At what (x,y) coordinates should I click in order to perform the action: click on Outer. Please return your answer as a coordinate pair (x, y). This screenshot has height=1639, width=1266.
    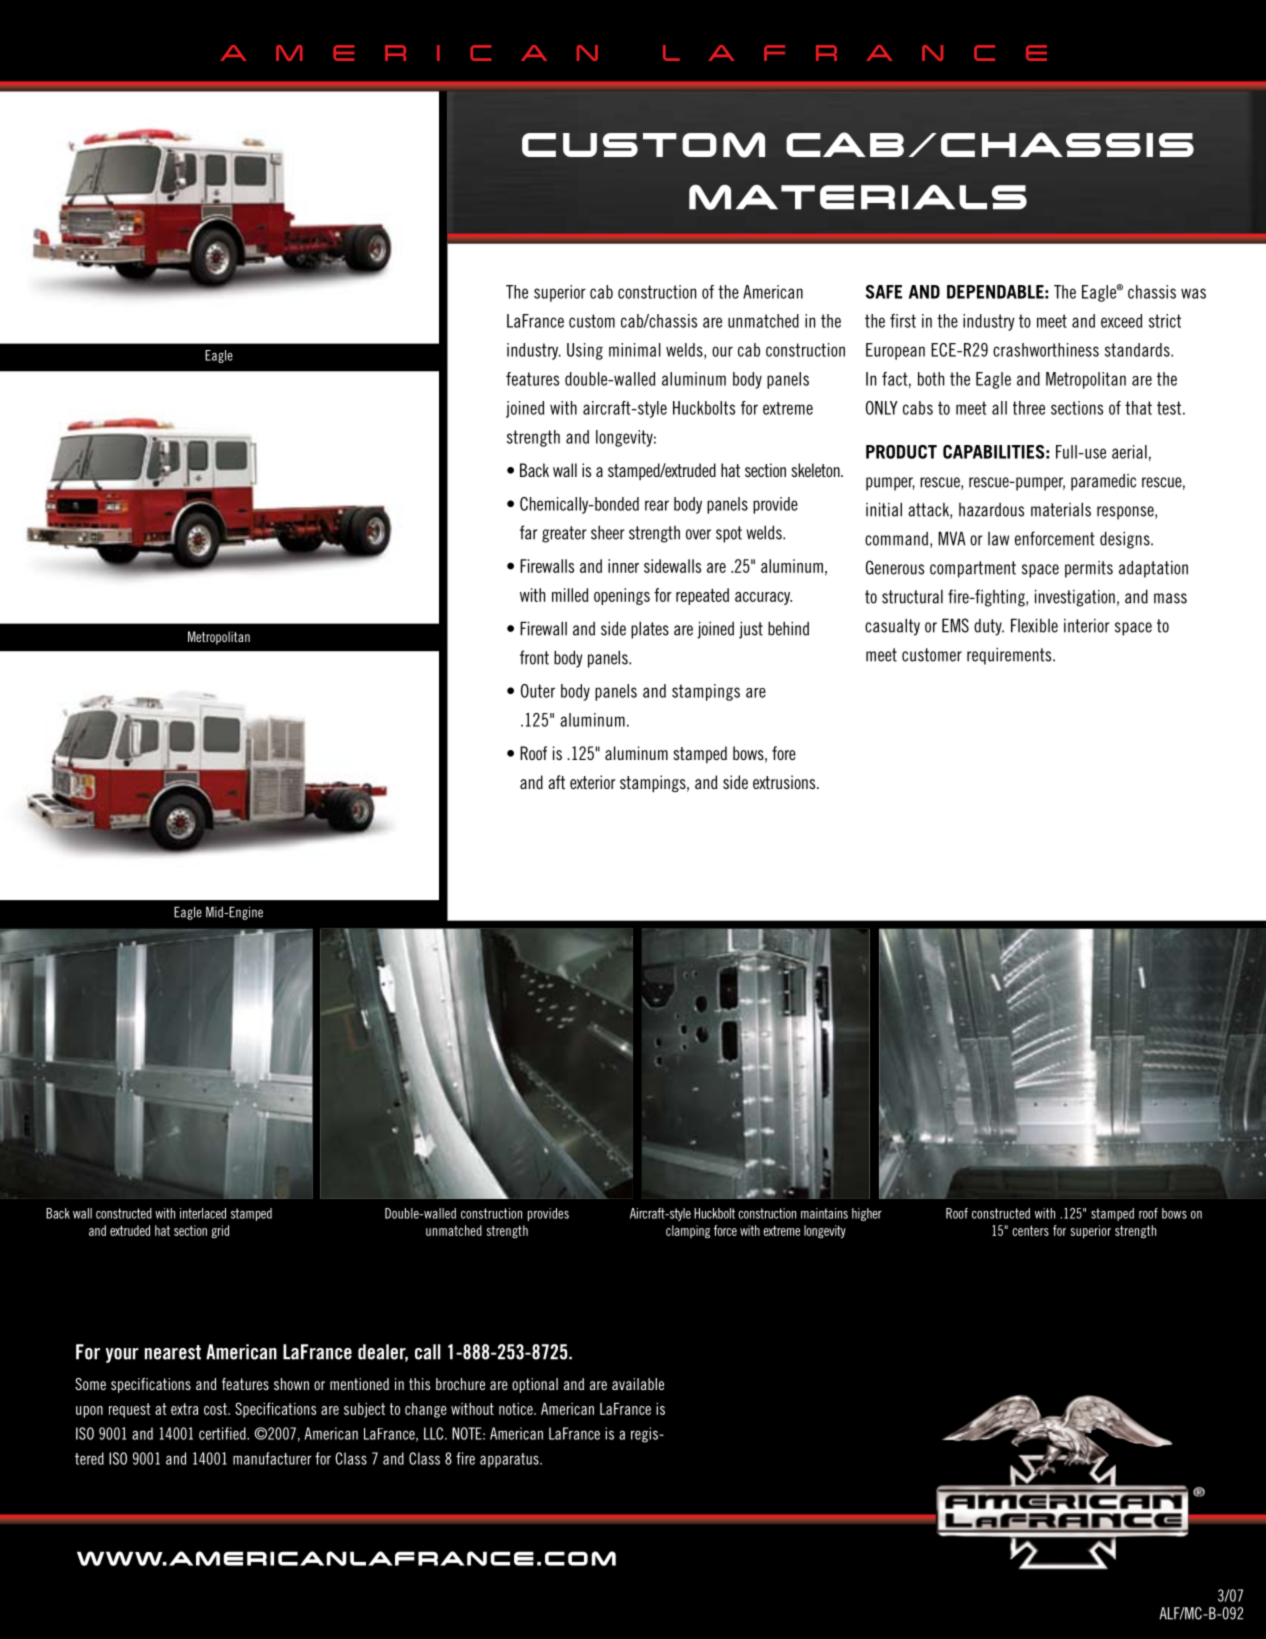
    Looking at the image, I should click on (538, 691).
